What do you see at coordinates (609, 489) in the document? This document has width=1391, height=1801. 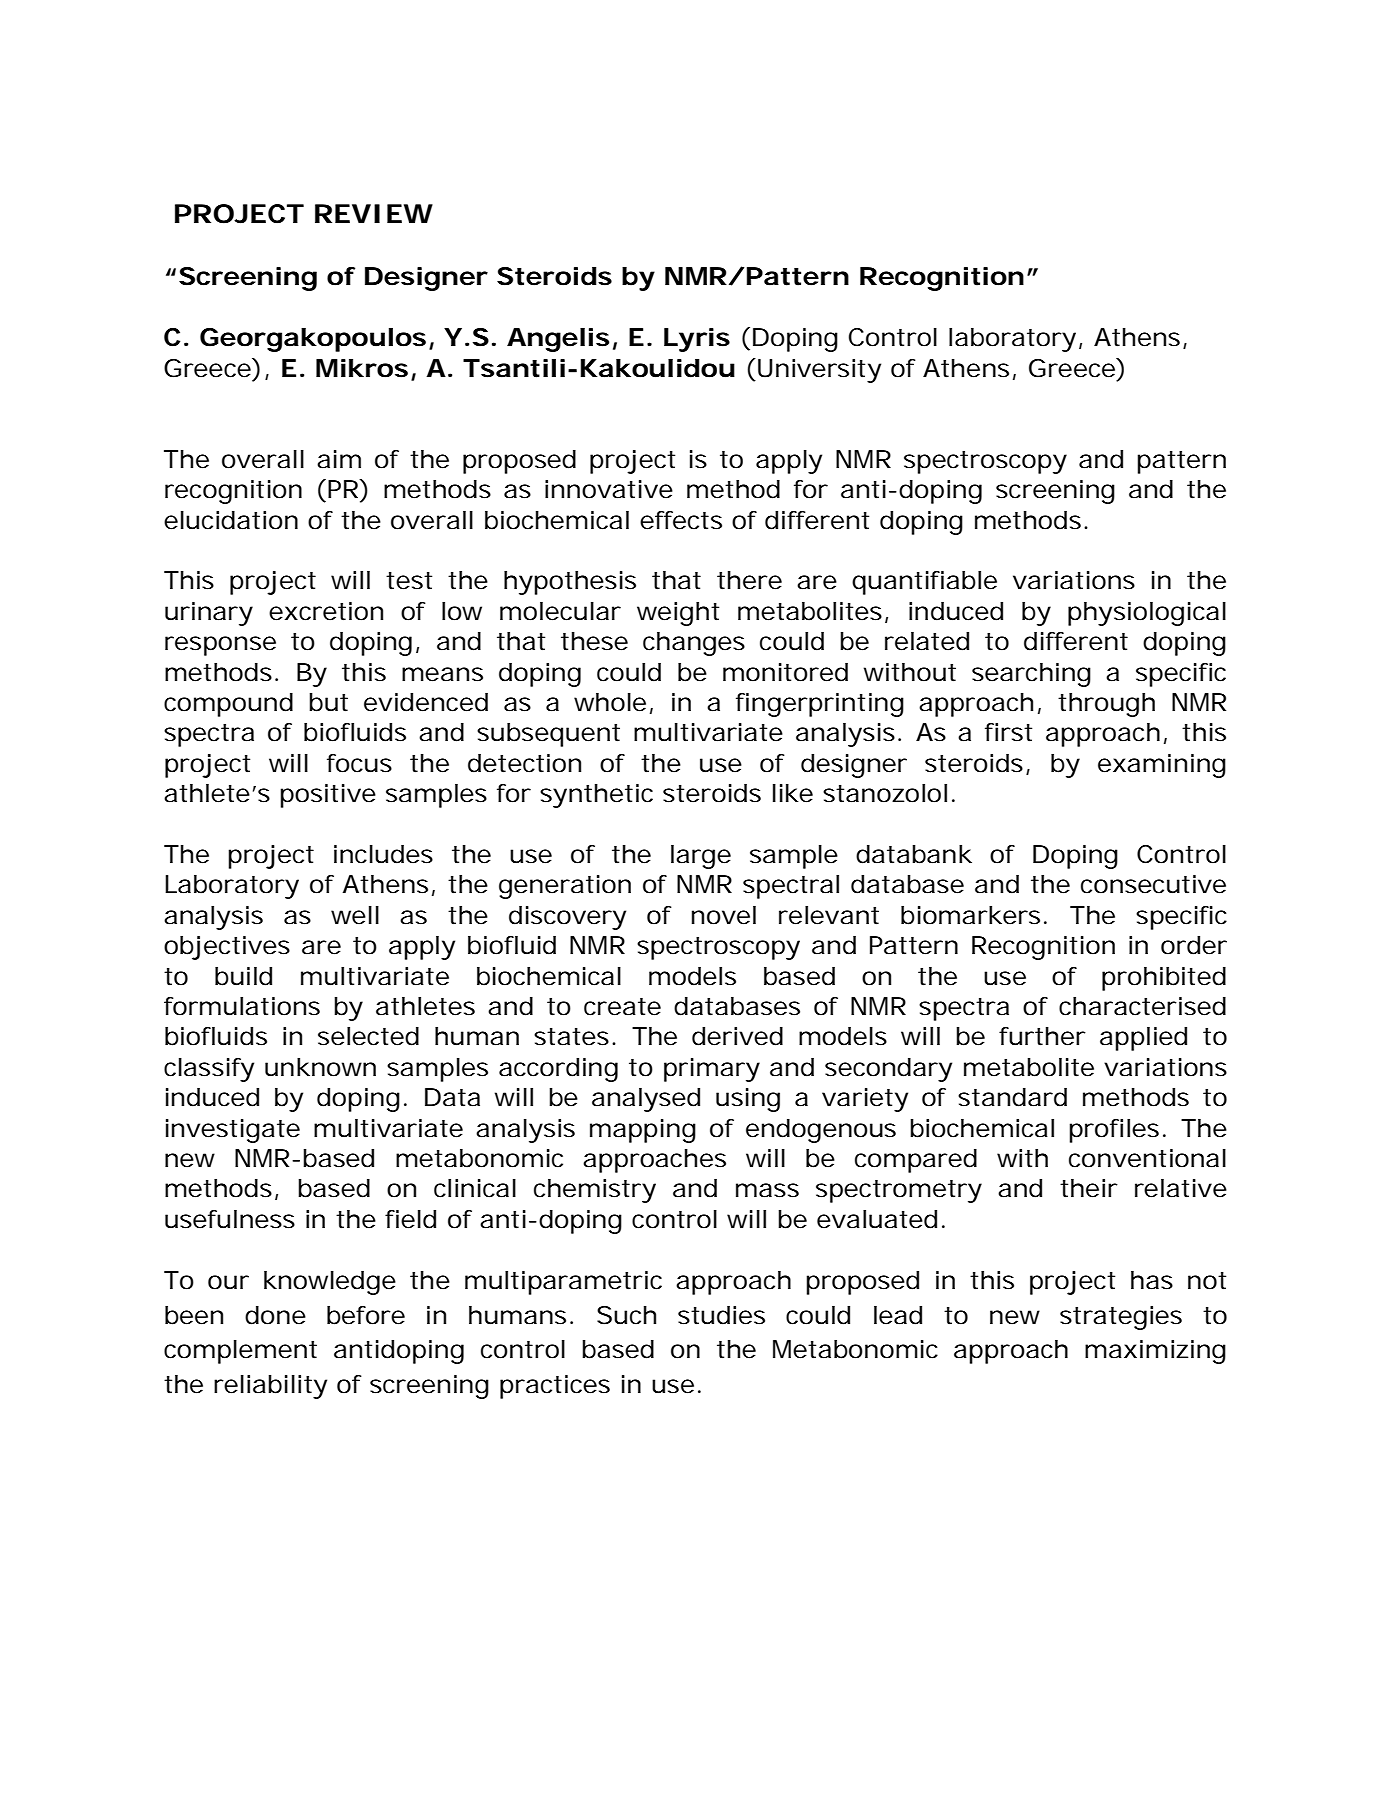 I see `innovative` at bounding box center [609, 489].
